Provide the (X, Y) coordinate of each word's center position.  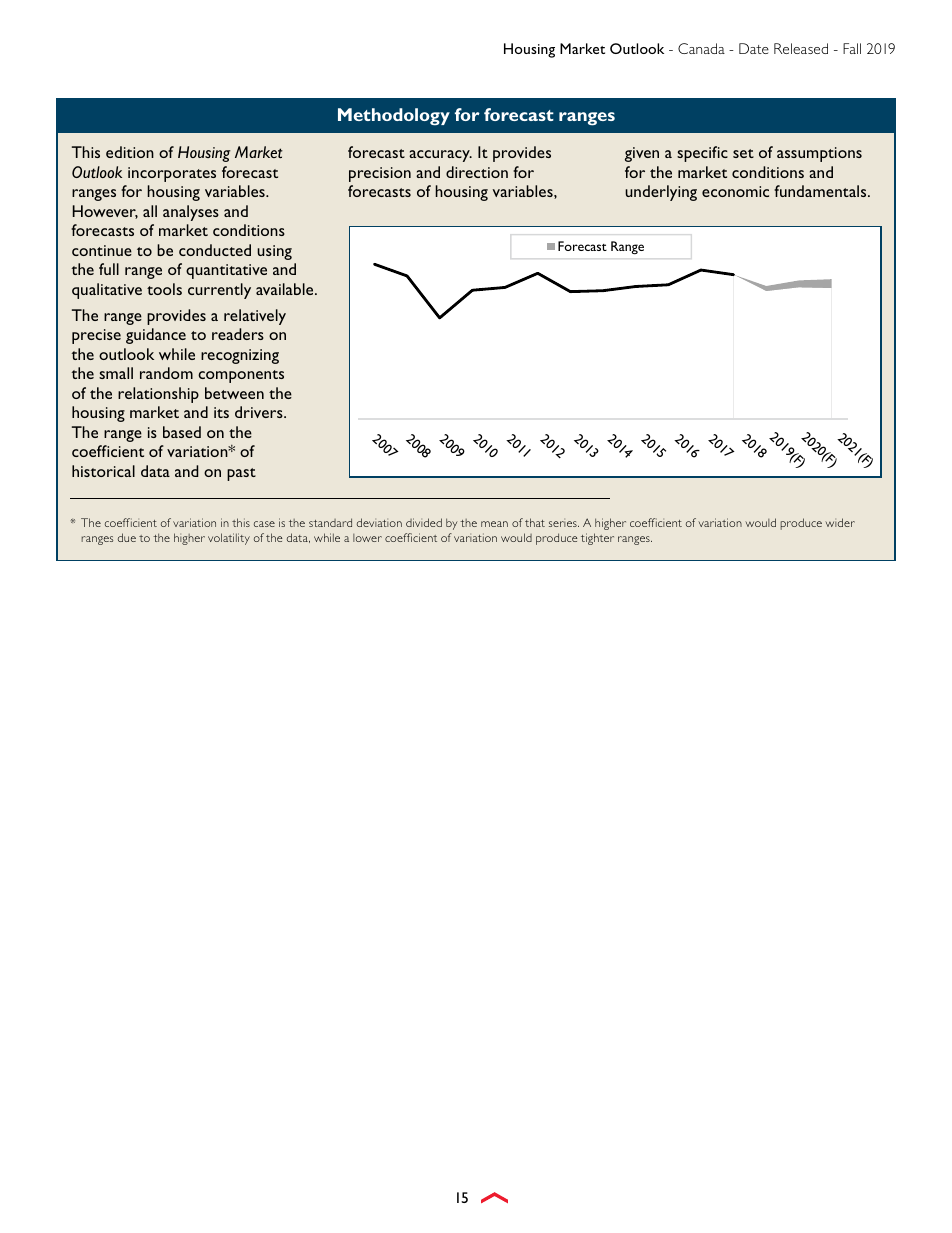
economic (735, 191)
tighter (597, 539)
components (241, 376)
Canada (701, 48)
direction (477, 172)
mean (494, 524)
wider (840, 522)
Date (754, 48)
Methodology (394, 117)
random (166, 373)
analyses (191, 213)
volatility (229, 539)
